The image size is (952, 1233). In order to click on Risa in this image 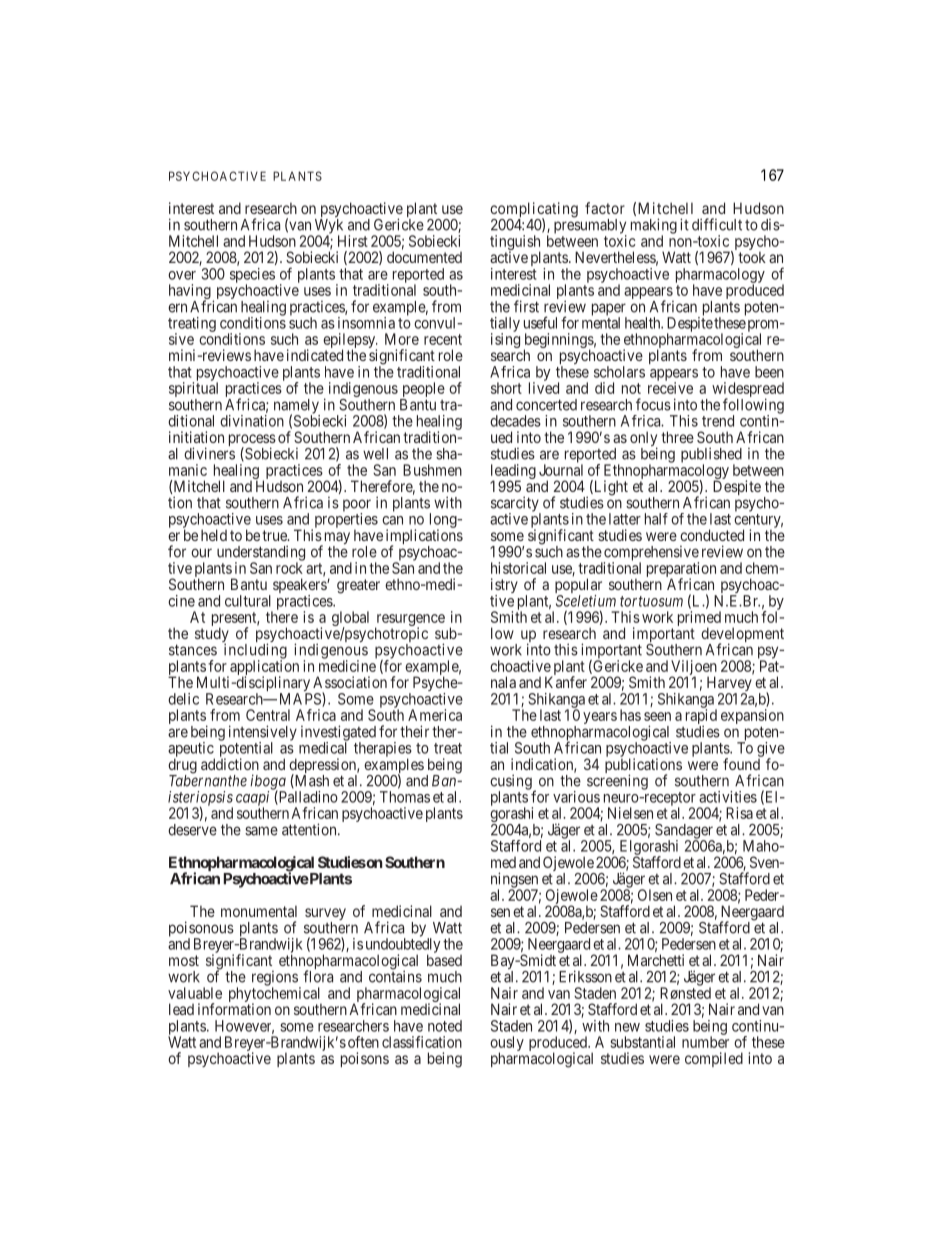, I will do `click(739, 813)`.
